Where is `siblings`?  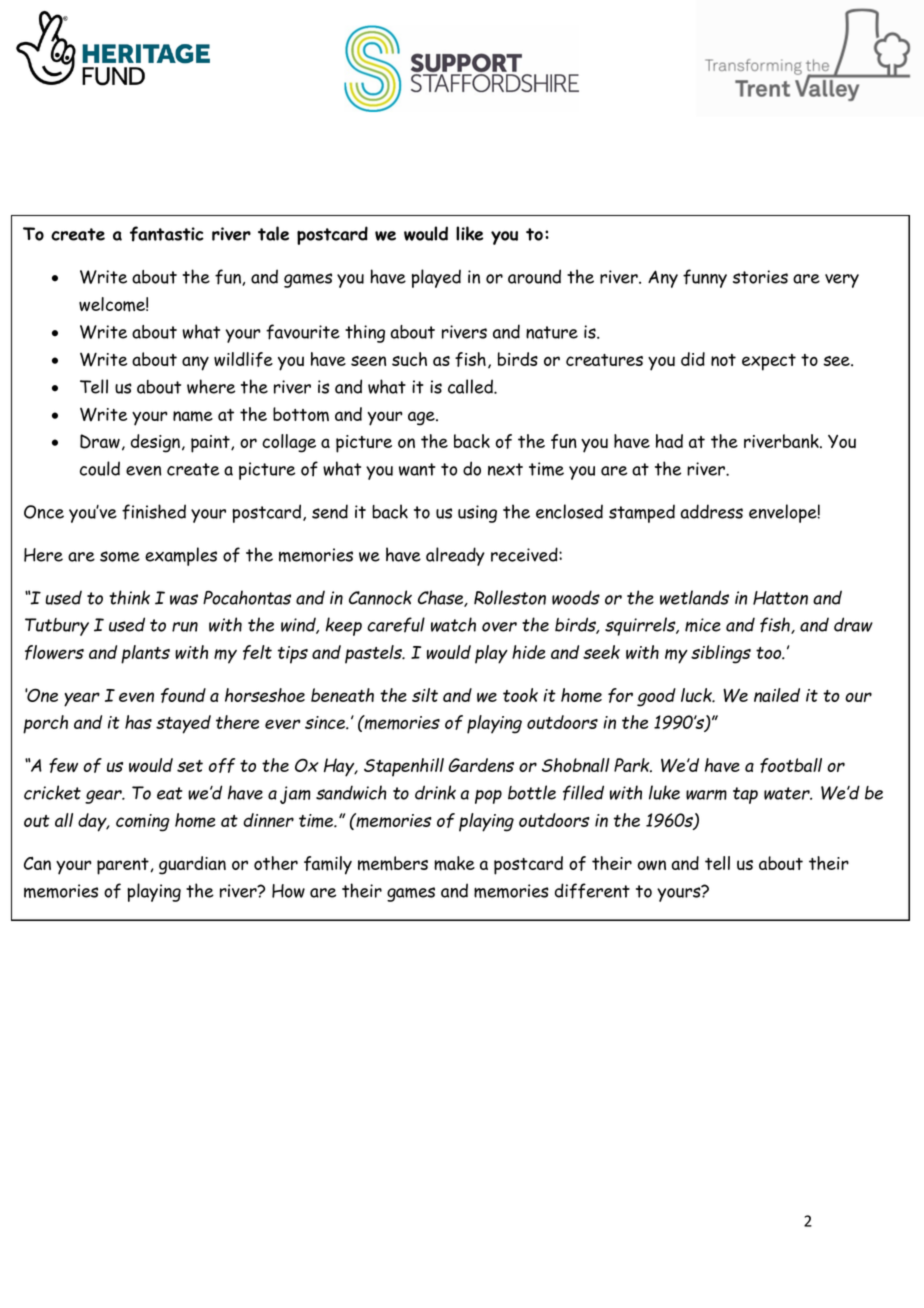
siblings is located at coordinates (721, 654).
